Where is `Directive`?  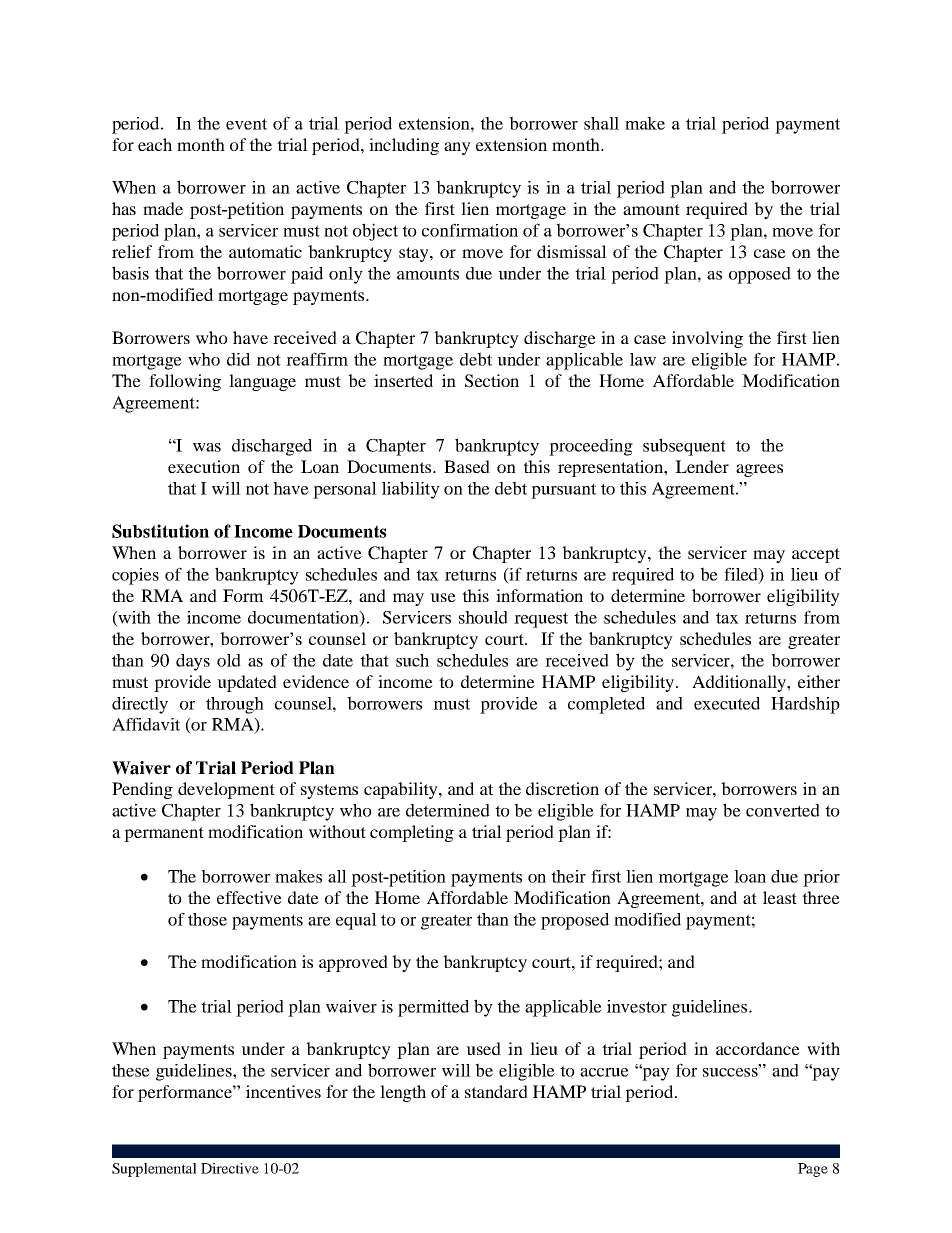
Directive is located at coordinates (230, 1168).
